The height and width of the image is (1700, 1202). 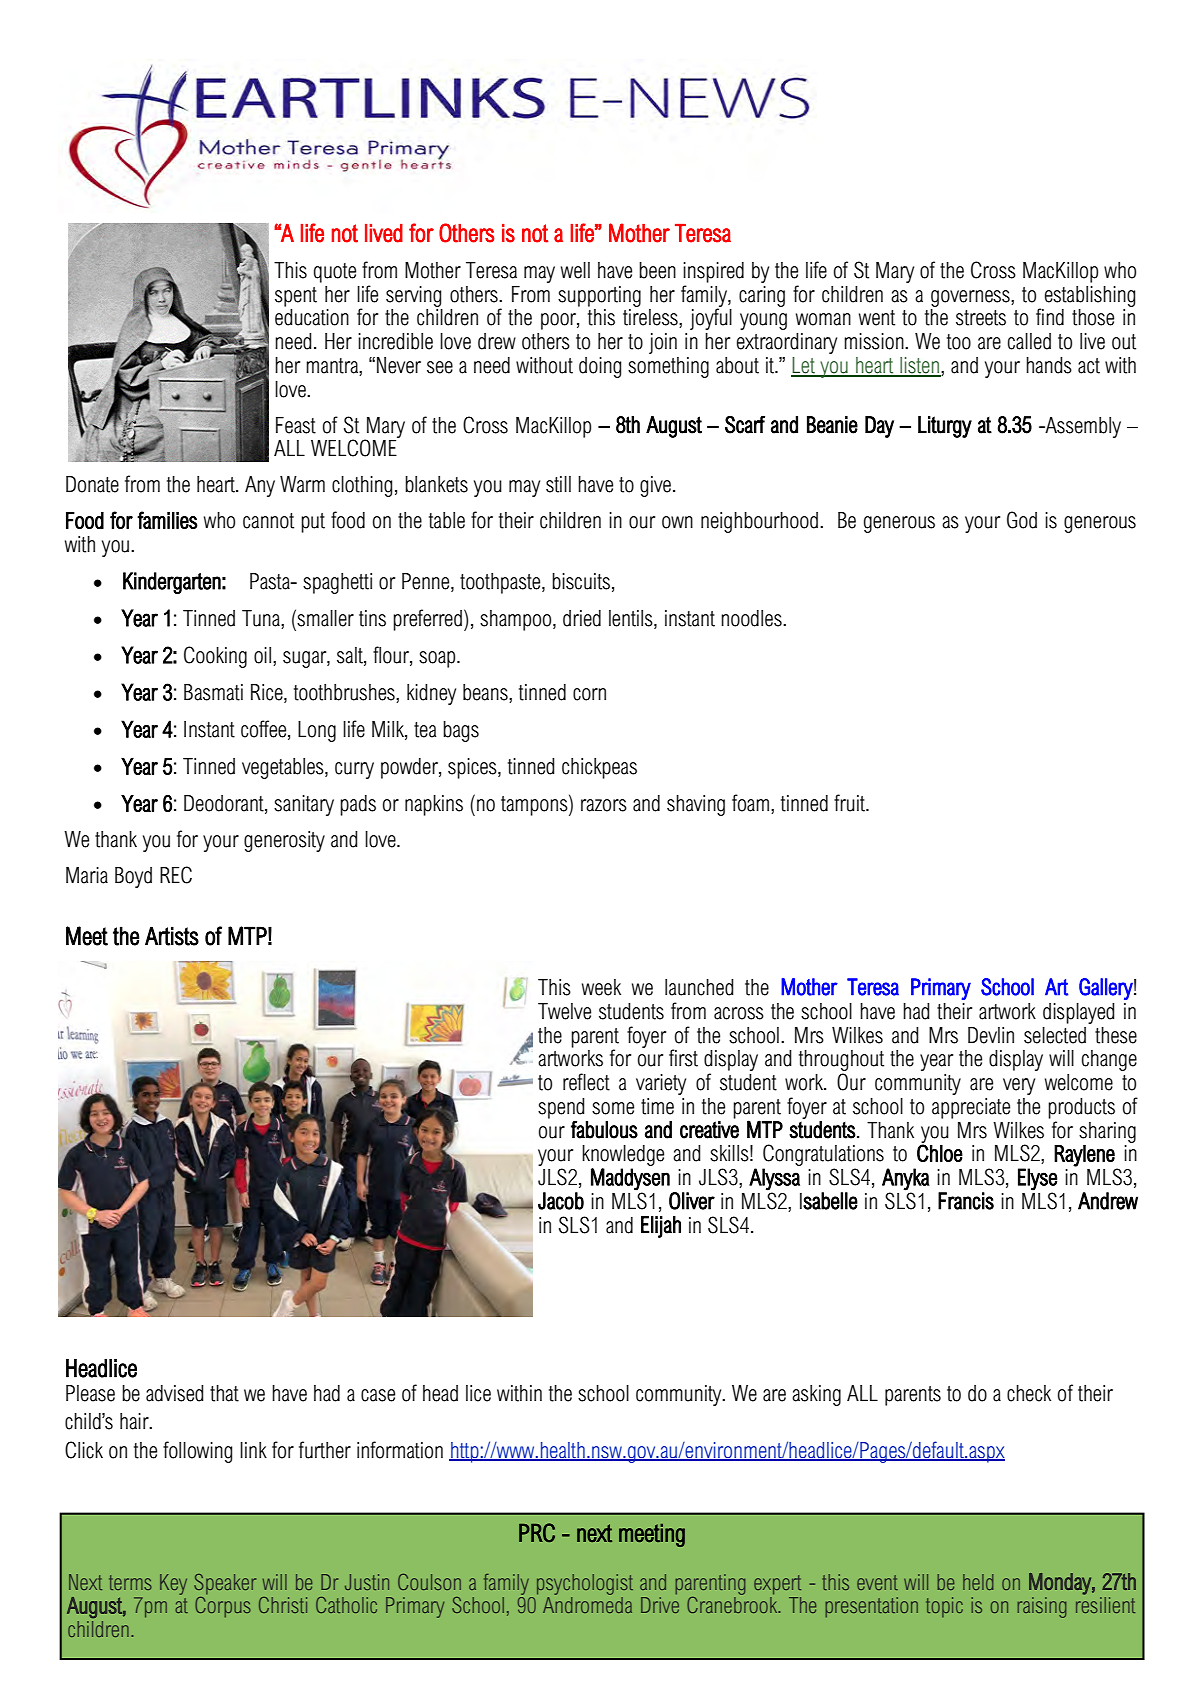 What do you see at coordinates (601, 987) in the image?
I see `week` at bounding box center [601, 987].
